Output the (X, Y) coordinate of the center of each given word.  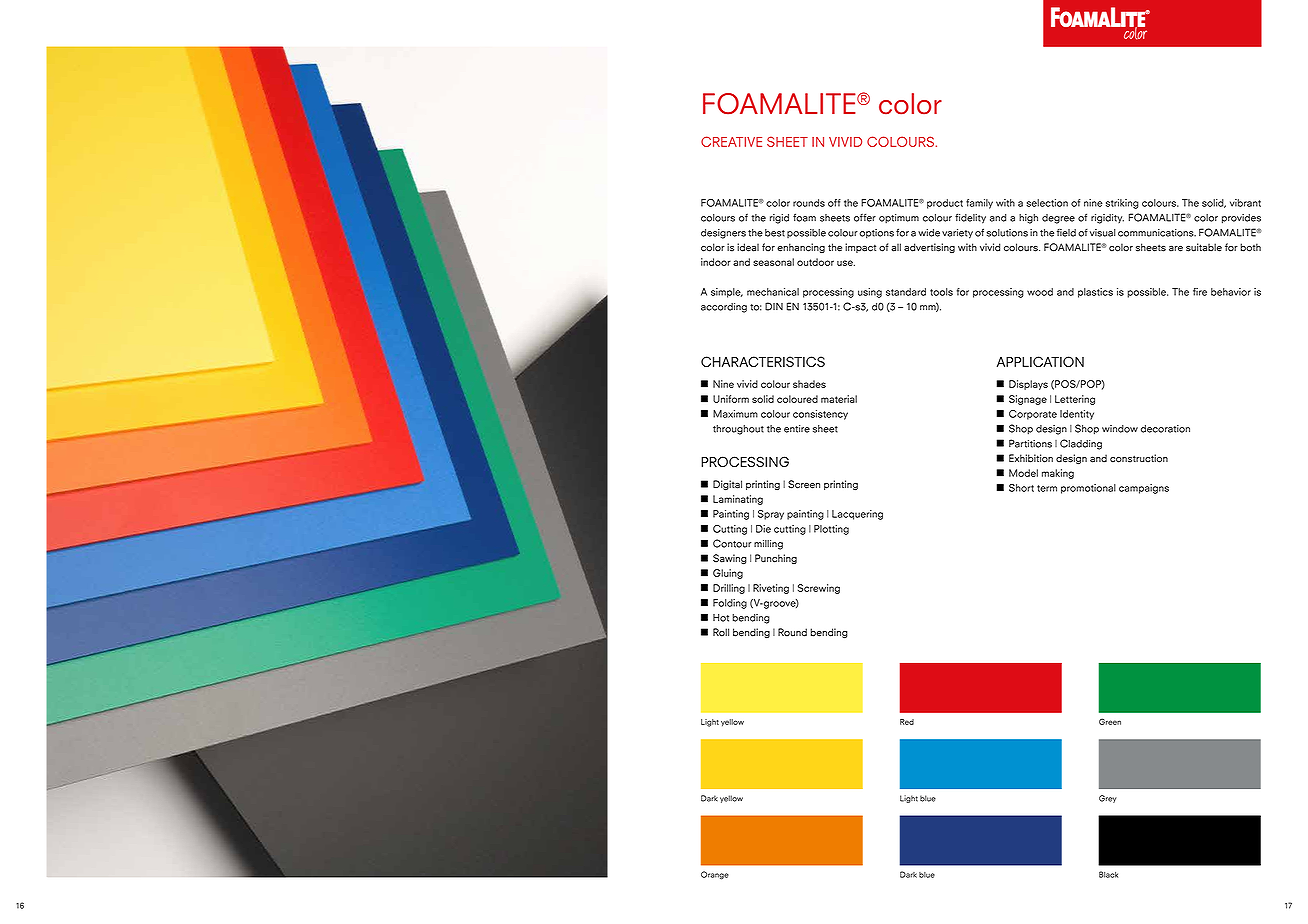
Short (1021, 488)
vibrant (1245, 203)
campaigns (1144, 489)
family (979, 204)
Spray (771, 515)
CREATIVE (731, 141)
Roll (721, 632)
